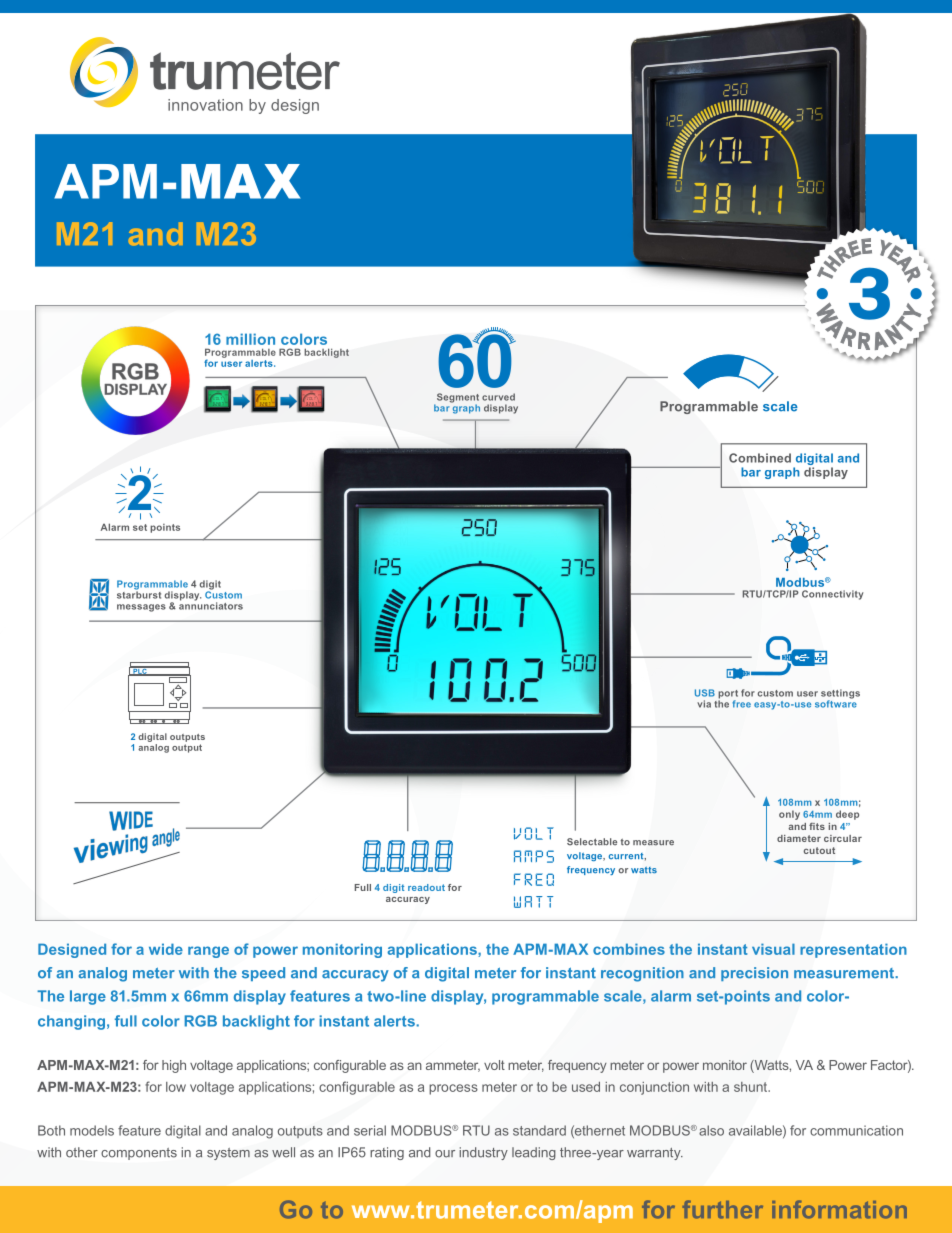 The width and height of the page is (952, 1233). What do you see at coordinates (166, 949) in the page?
I see `wide` at bounding box center [166, 949].
